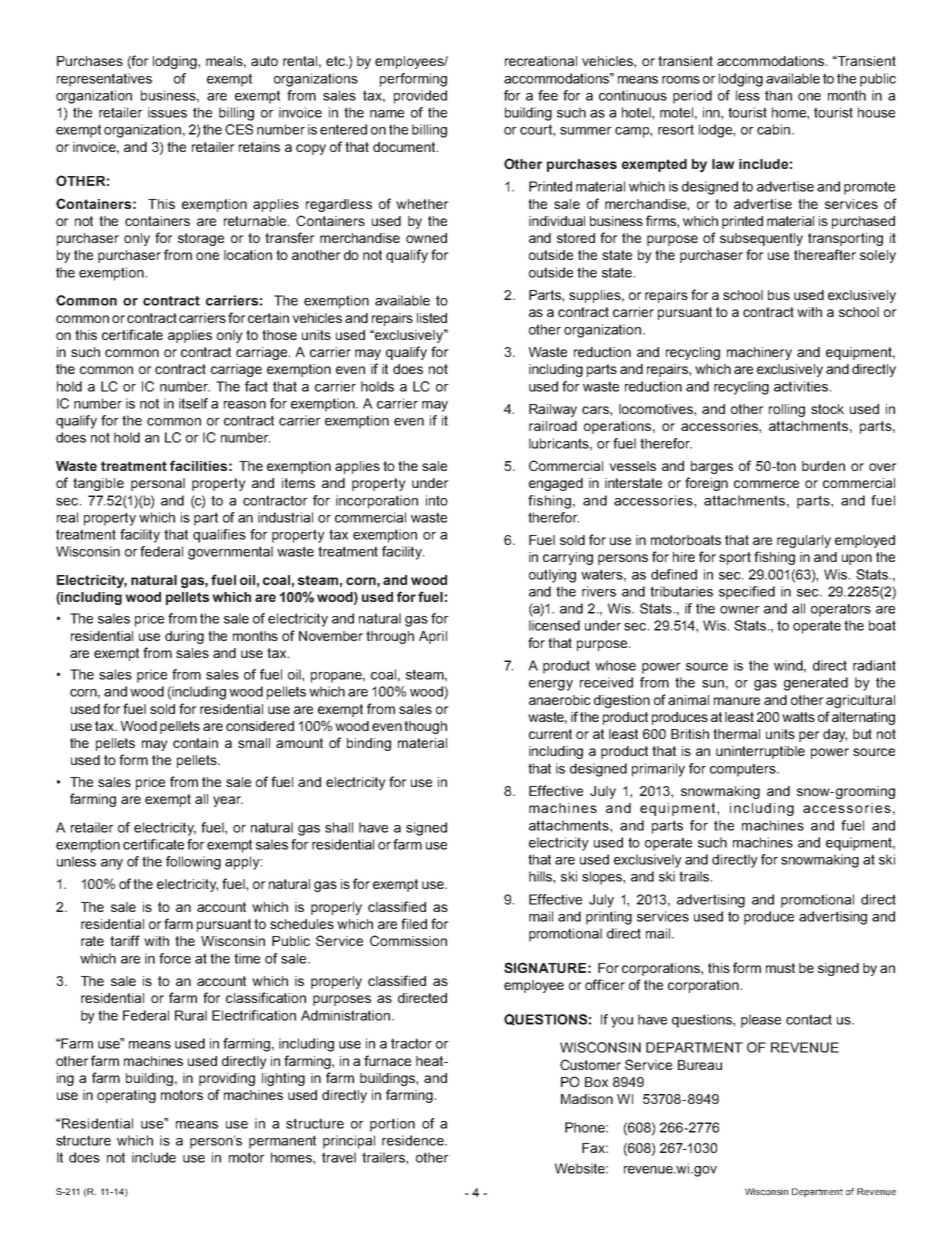 The width and height of the screenshot is (952, 1233). I want to click on than, so click(778, 95).
